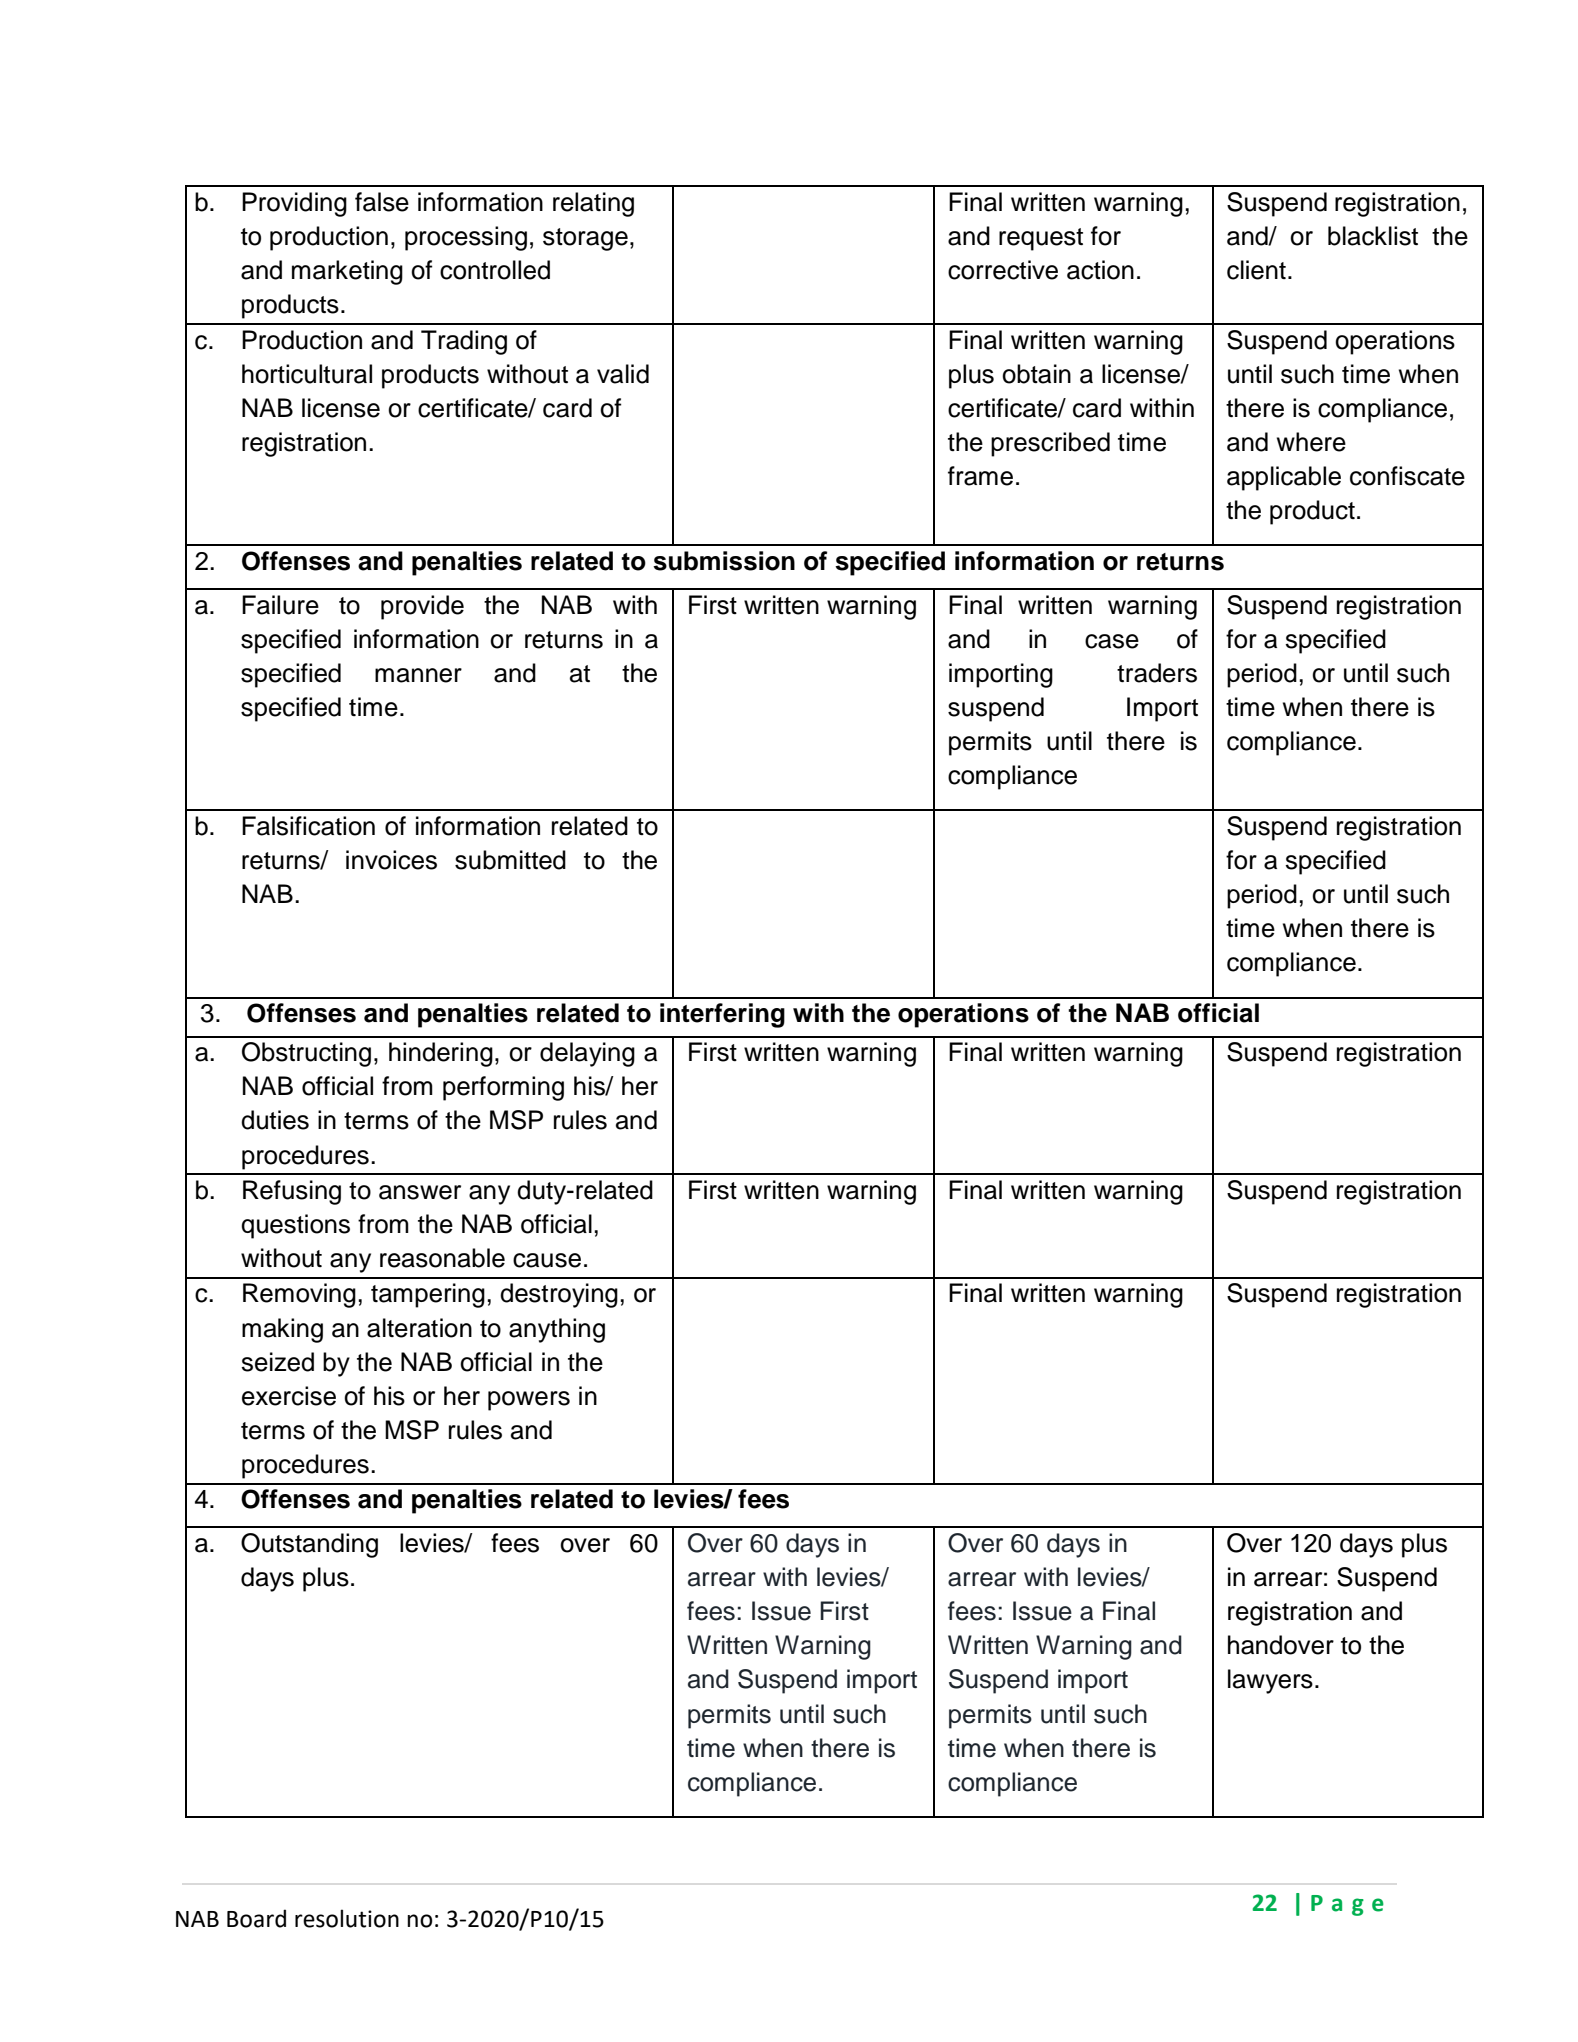  I want to click on hindering, so click(441, 1054).
